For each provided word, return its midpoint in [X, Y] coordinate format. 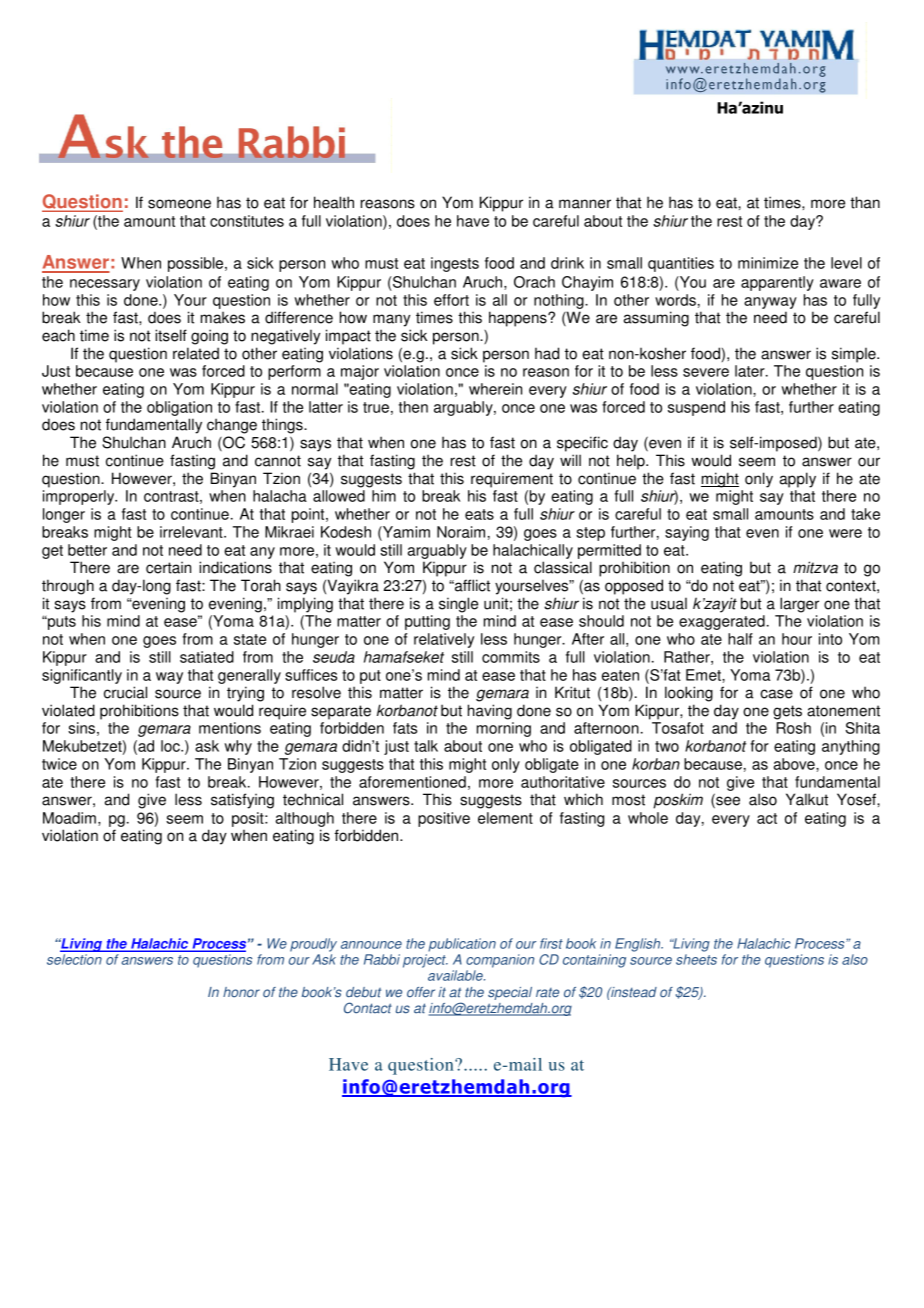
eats [479, 514]
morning [504, 729]
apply [798, 480]
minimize [768, 263]
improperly [80, 497]
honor [241, 992]
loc [171, 746]
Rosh [794, 728]
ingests [455, 264]
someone [179, 204]
